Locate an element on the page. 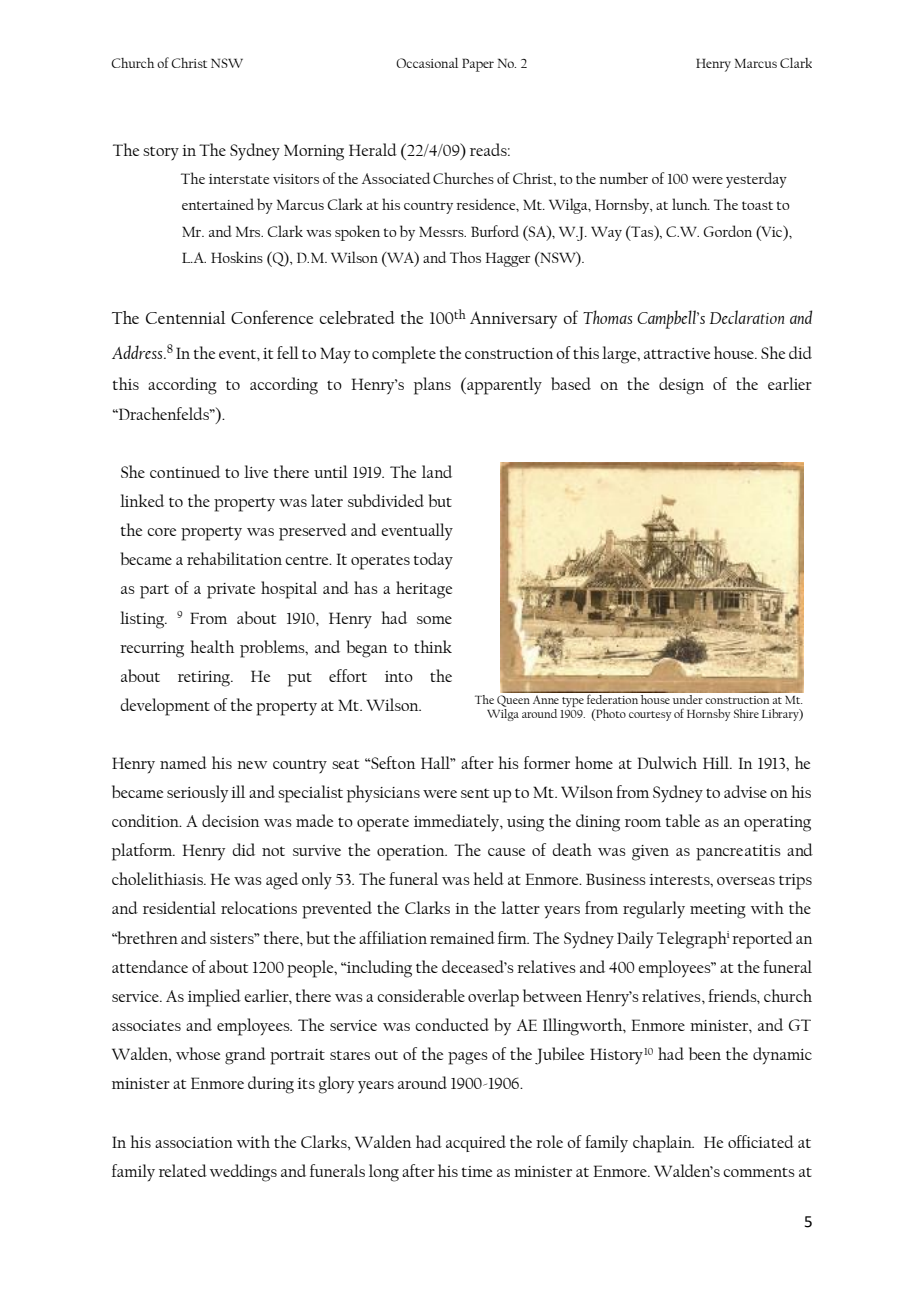 The height and width of the document is (1308, 924). yesterday is located at coordinates (756, 180).
